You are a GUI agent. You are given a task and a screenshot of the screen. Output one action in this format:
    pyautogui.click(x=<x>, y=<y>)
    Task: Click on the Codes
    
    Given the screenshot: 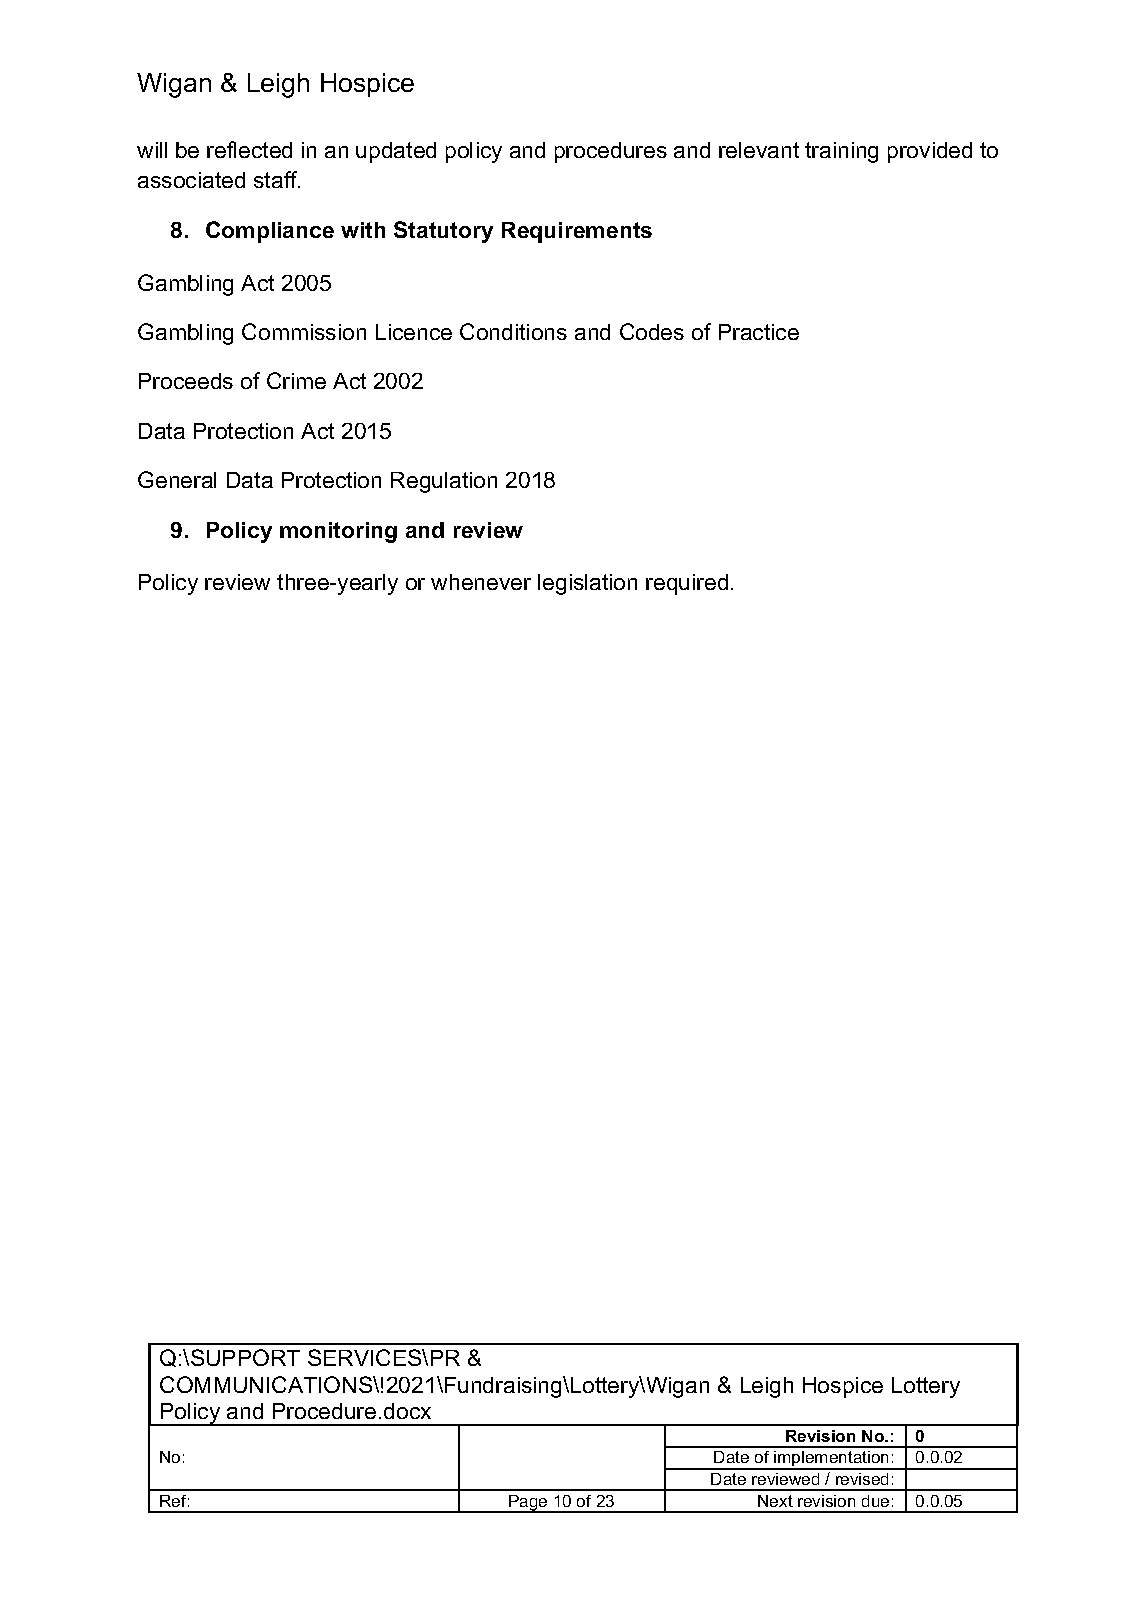 What is the action you would take?
    pyautogui.click(x=652, y=331)
